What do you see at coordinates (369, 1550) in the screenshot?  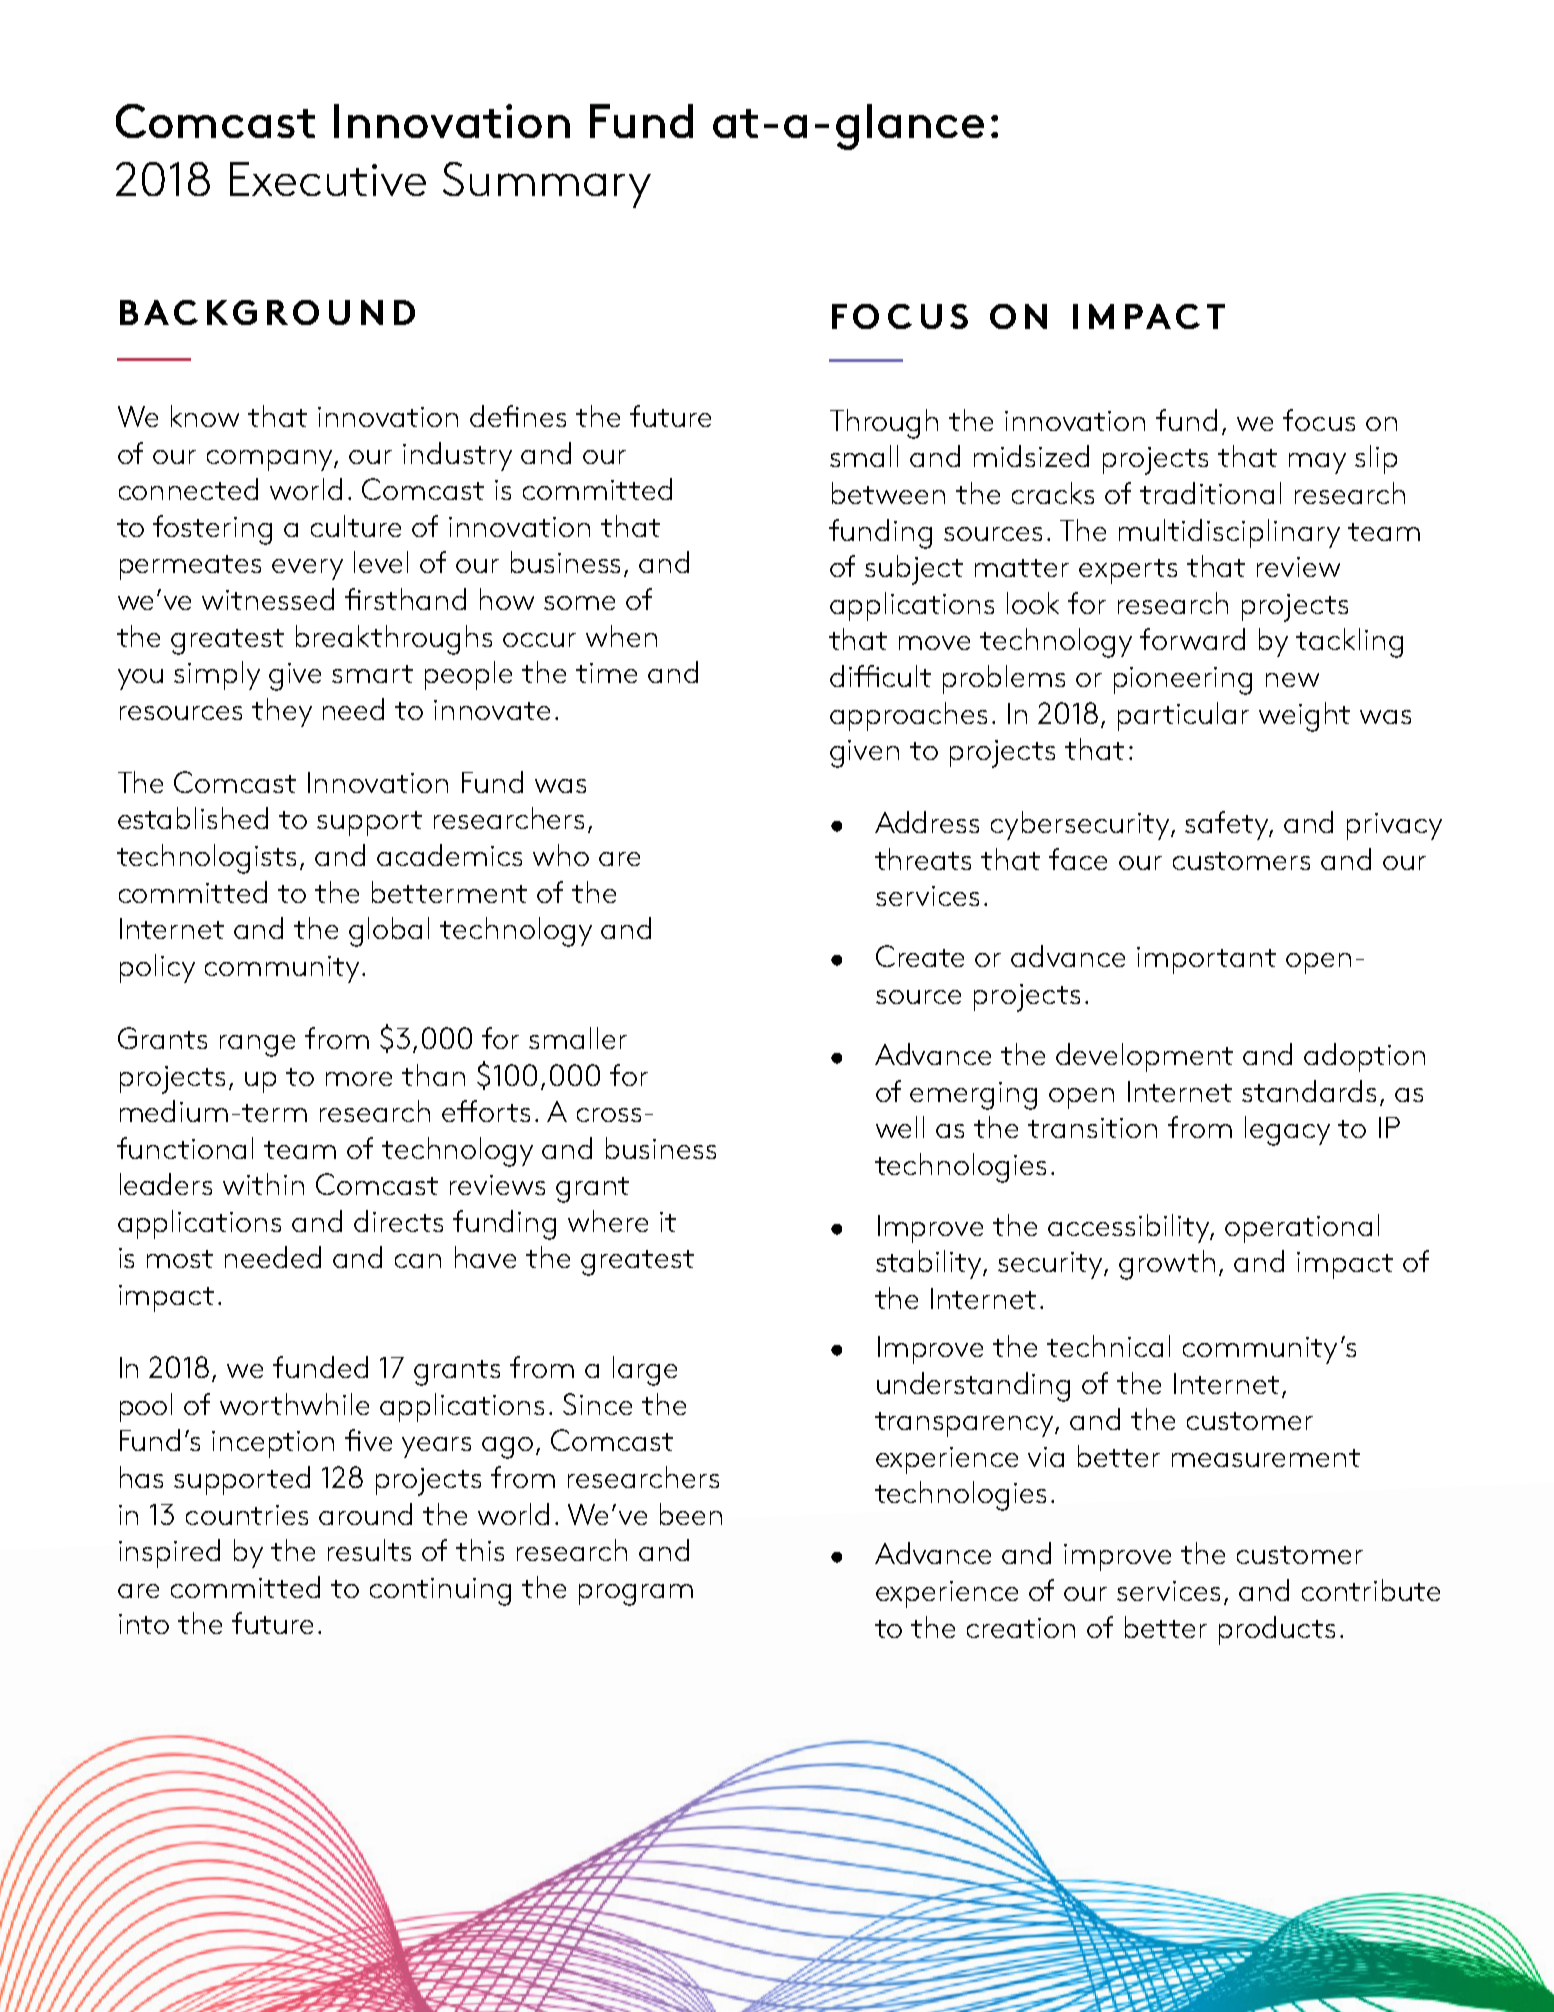 I see `results` at bounding box center [369, 1550].
